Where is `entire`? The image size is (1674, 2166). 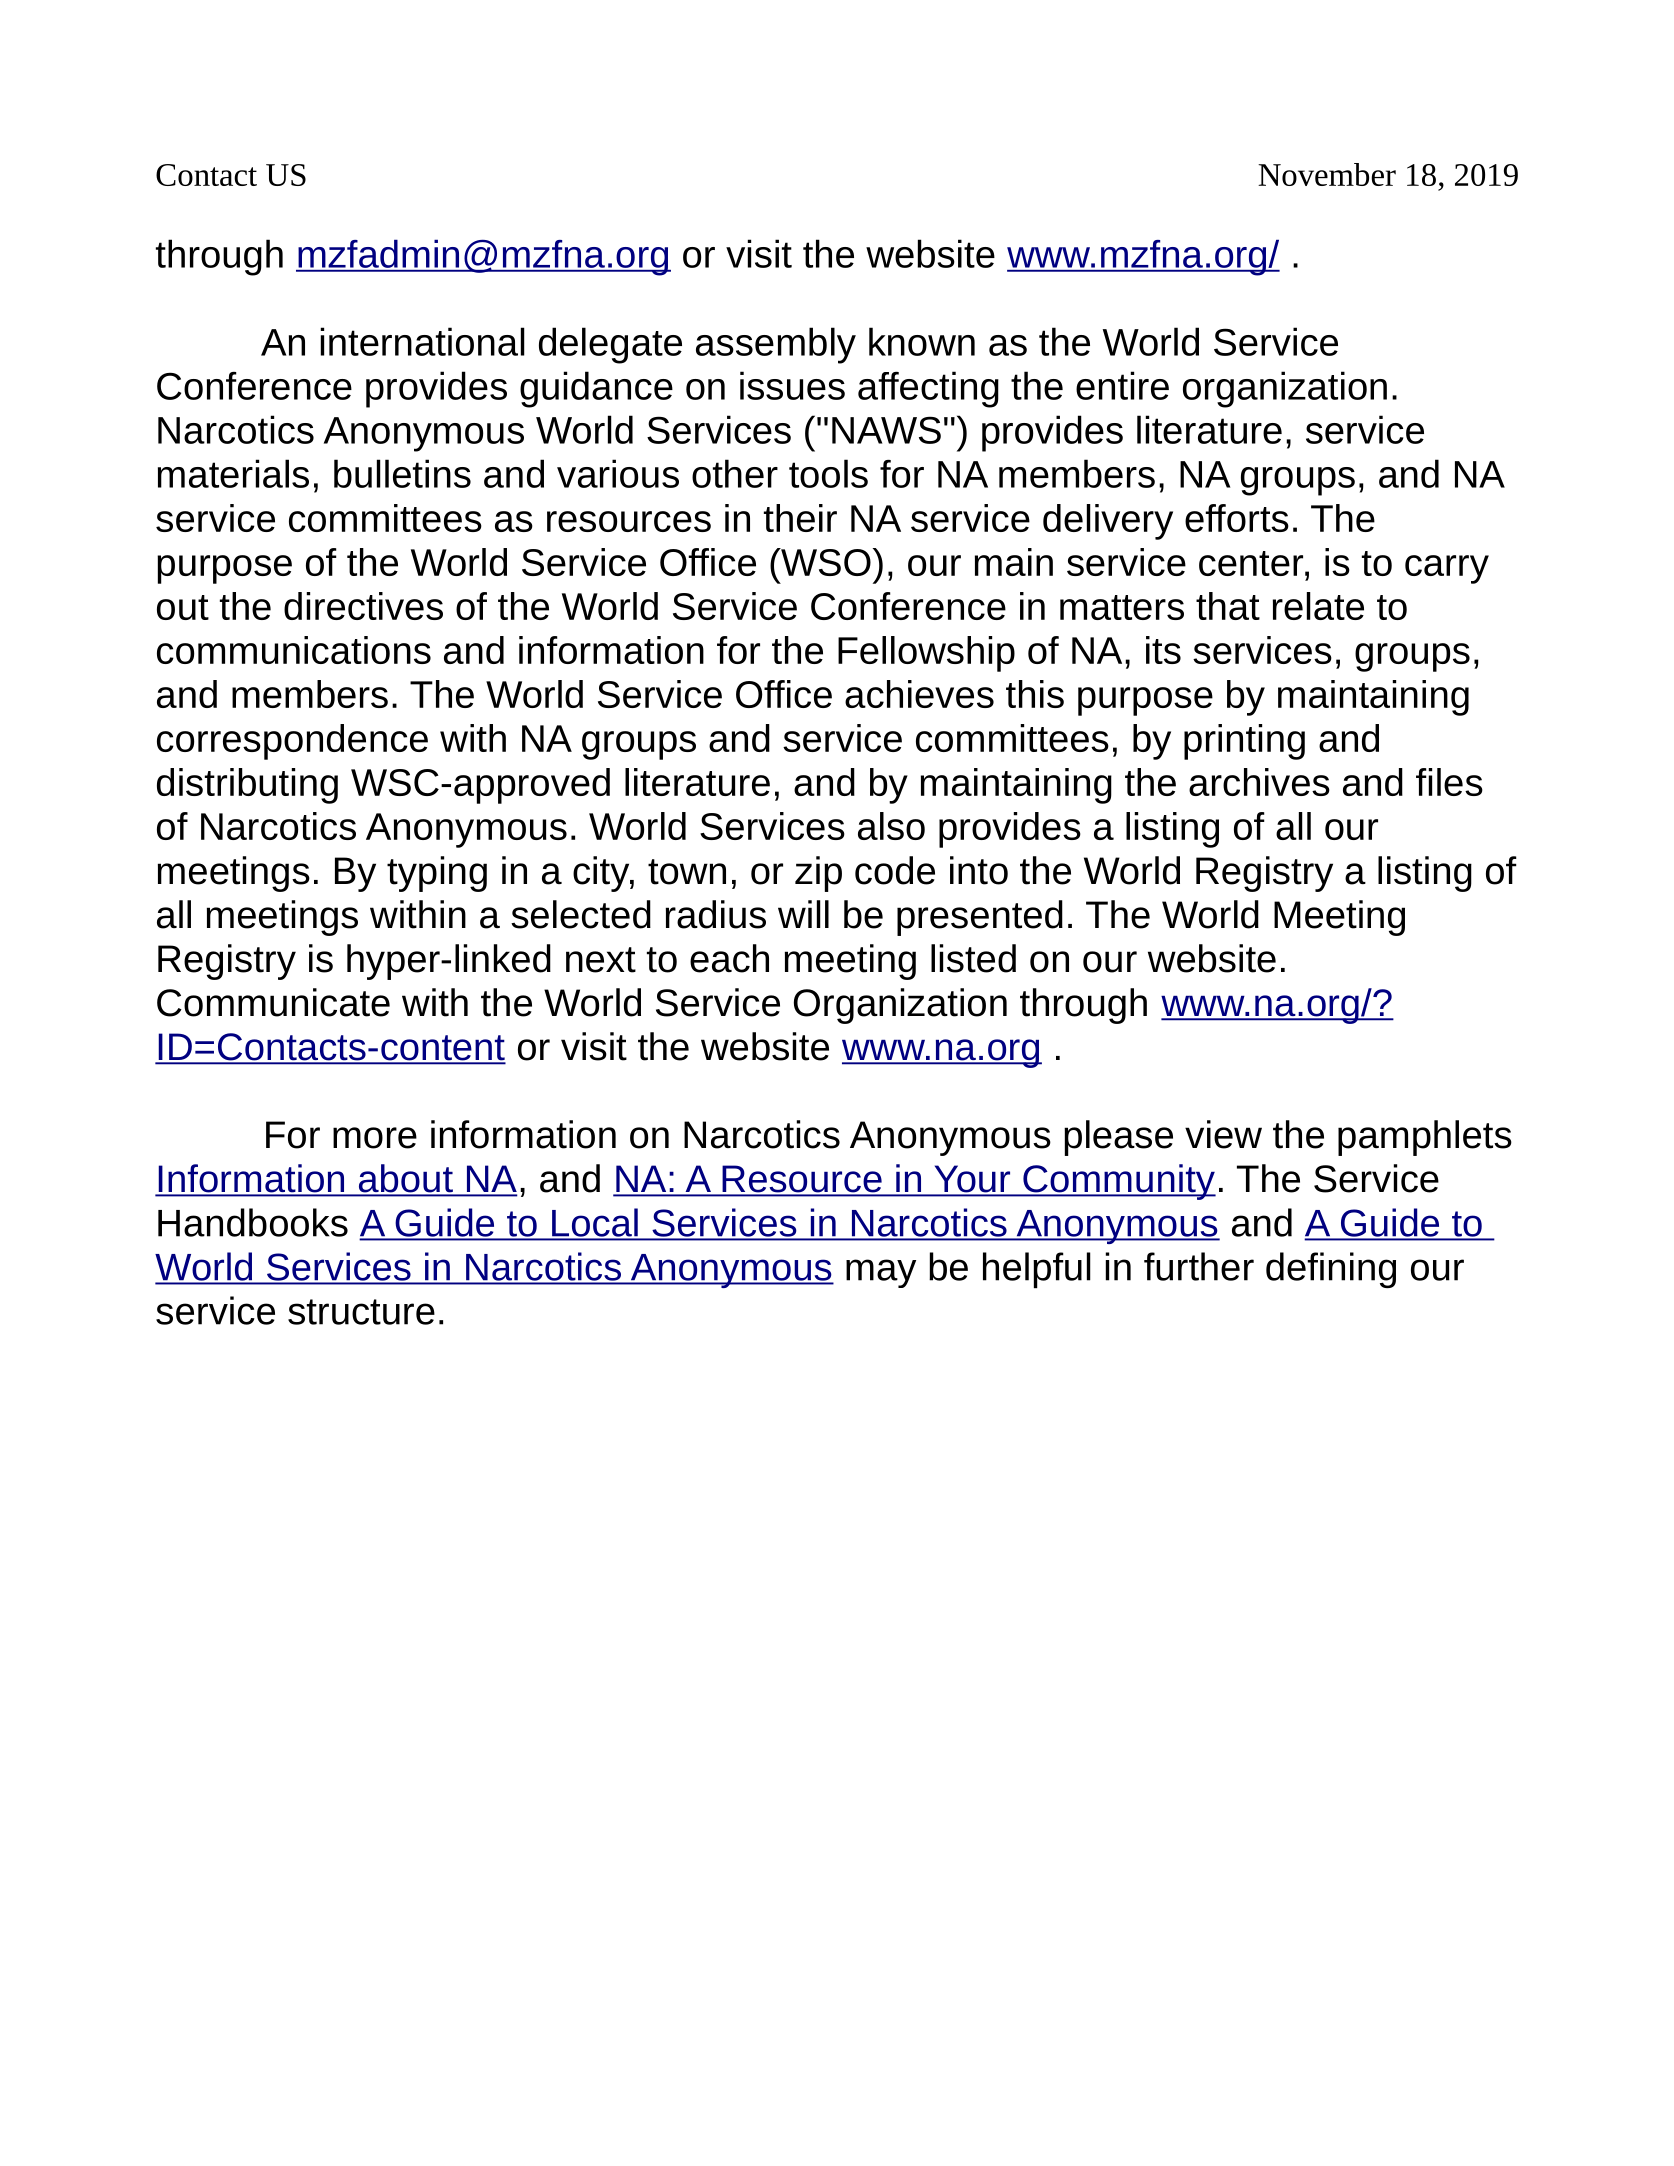 entire is located at coordinates (1122, 385).
